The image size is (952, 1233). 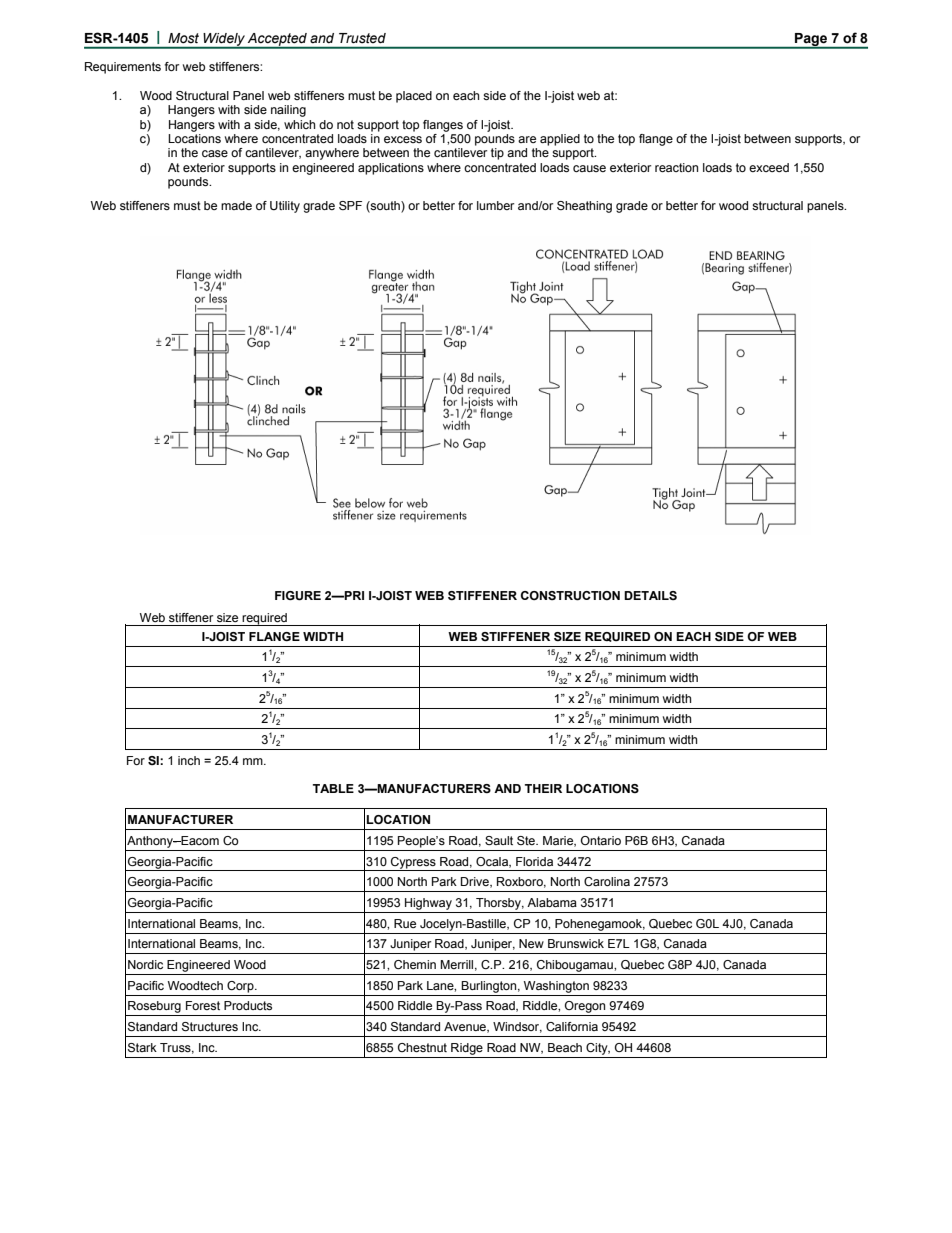 What do you see at coordinates (224, 40) in the page?
I see `Widely` at bounding box center [224, 40].
